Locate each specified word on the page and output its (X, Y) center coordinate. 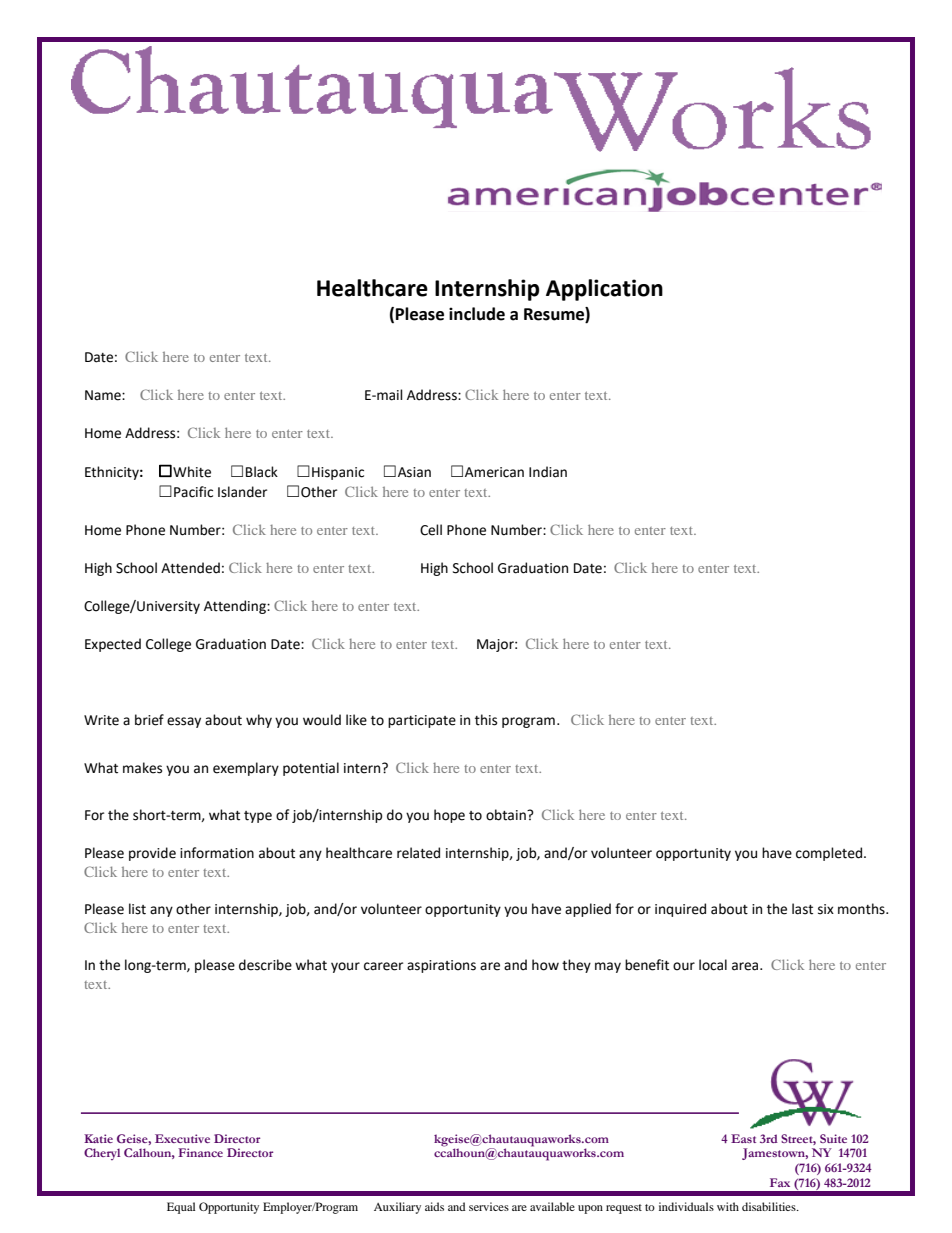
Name (104, 395)
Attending (236, 607)
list (137, 909)
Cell (431, 530)
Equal (181, 1208)
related (418, 853)
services (489, 1206)
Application (604, 290)
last (802, 909)
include (477, 314)
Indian (548, 472)
